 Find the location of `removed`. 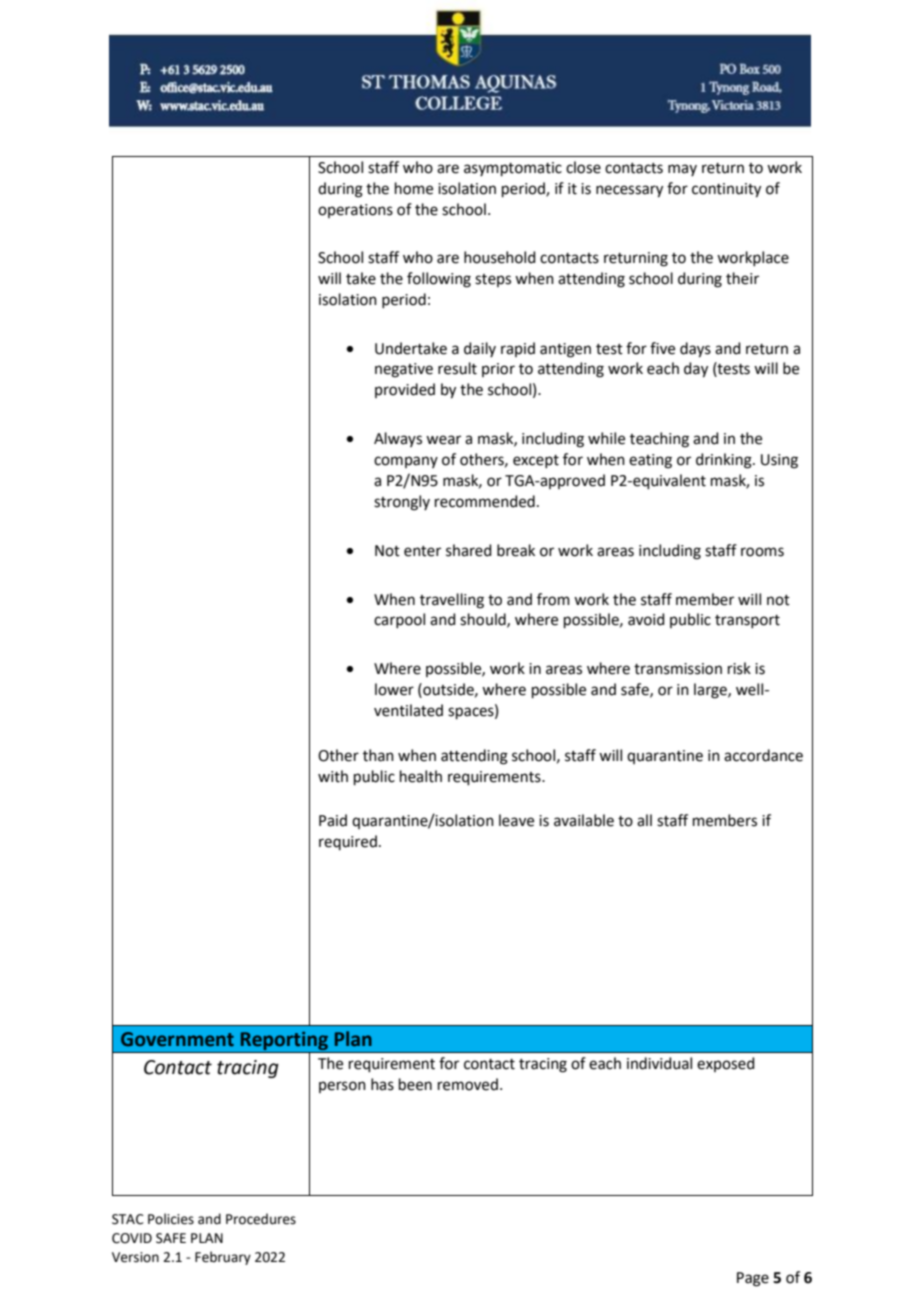

removed is located at coordinates (468, 1084).
